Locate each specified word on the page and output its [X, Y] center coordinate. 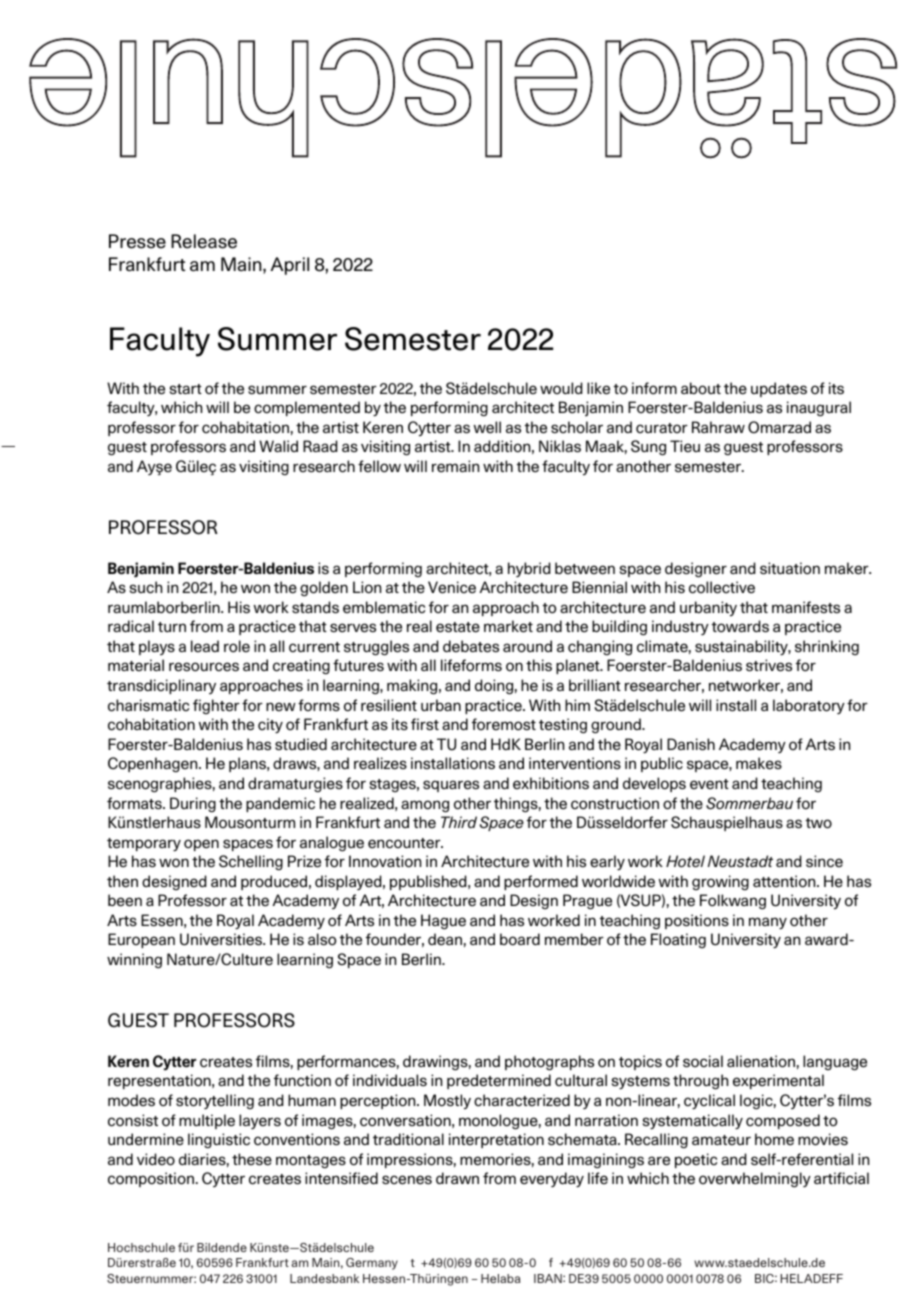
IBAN [549, 1278]
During [193, 804]
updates [779, 389]
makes [759, 763]
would [561, 388]
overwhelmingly [755, 1180]
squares [451, 786]
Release [204, 241]
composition [151, 1179]
